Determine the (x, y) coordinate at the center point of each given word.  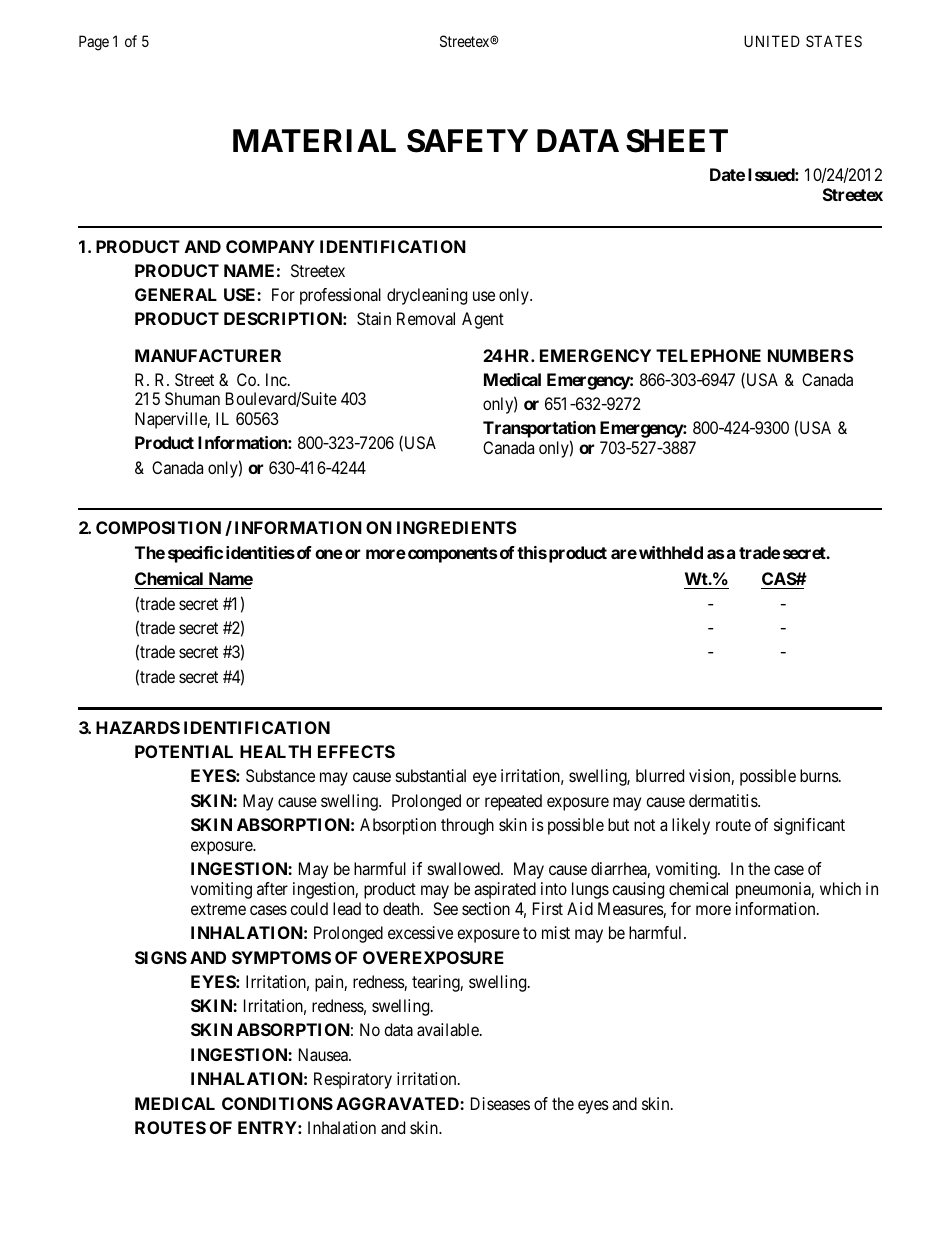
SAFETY (467, 141)
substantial (431, 775)
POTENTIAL (184, 751)
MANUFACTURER (208, 355)
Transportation (539, 431)
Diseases (500, 1103)
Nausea (324, 1054)
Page (94, 43)
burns (819, 775)
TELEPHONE (708, 355)
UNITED (772, 41)
